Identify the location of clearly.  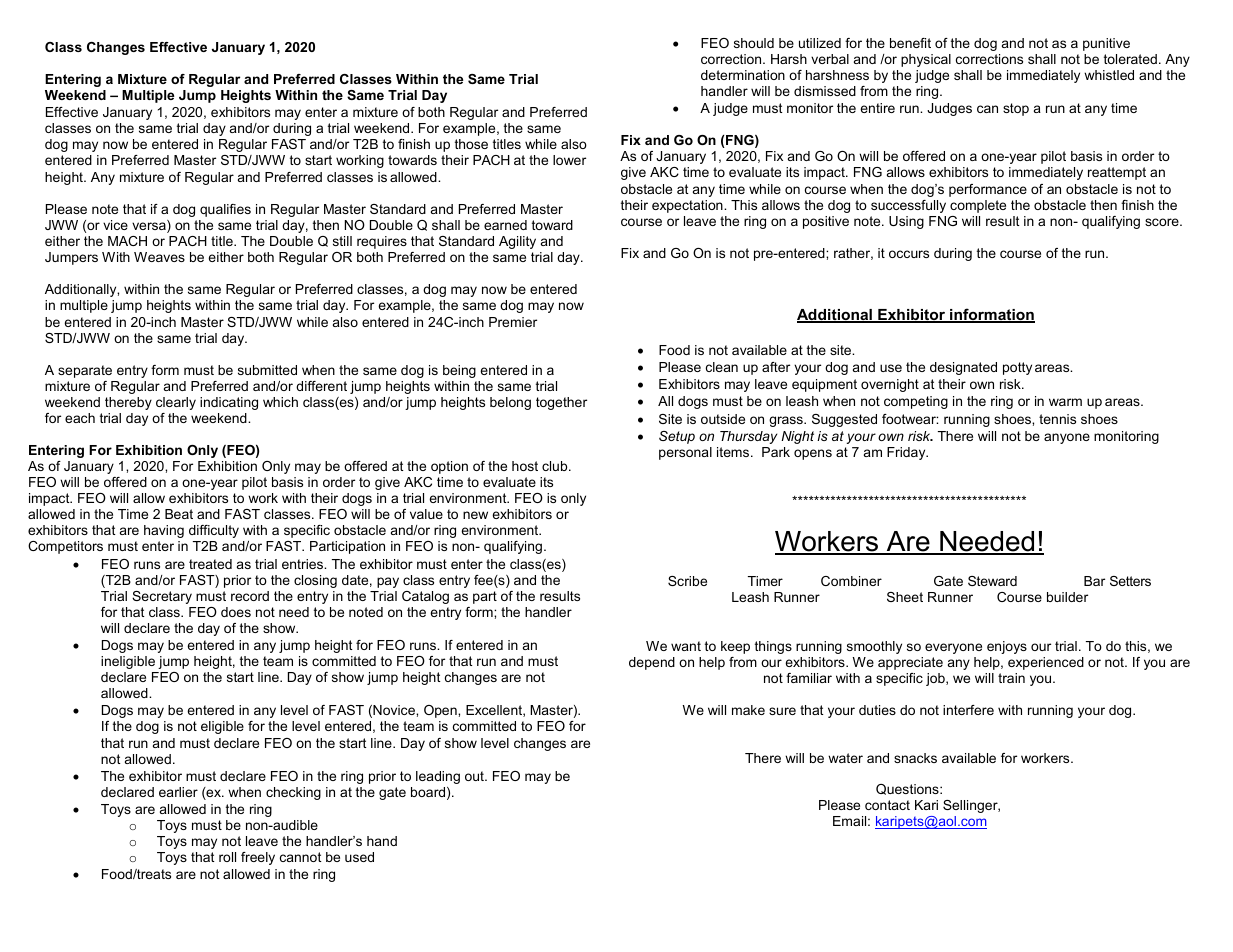
(176, 403).
